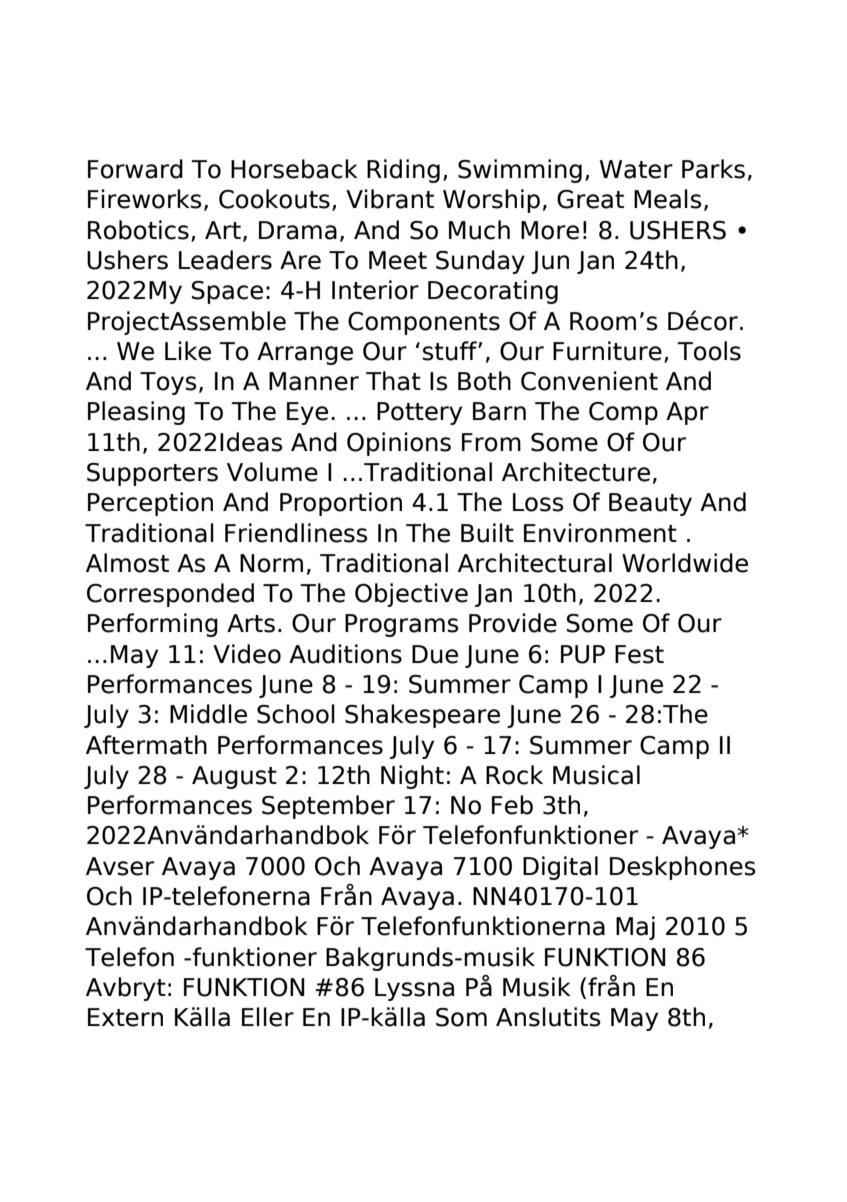  Describe the element at coordinates (145, 199) in the document. I see `Fireworks` at that location.
